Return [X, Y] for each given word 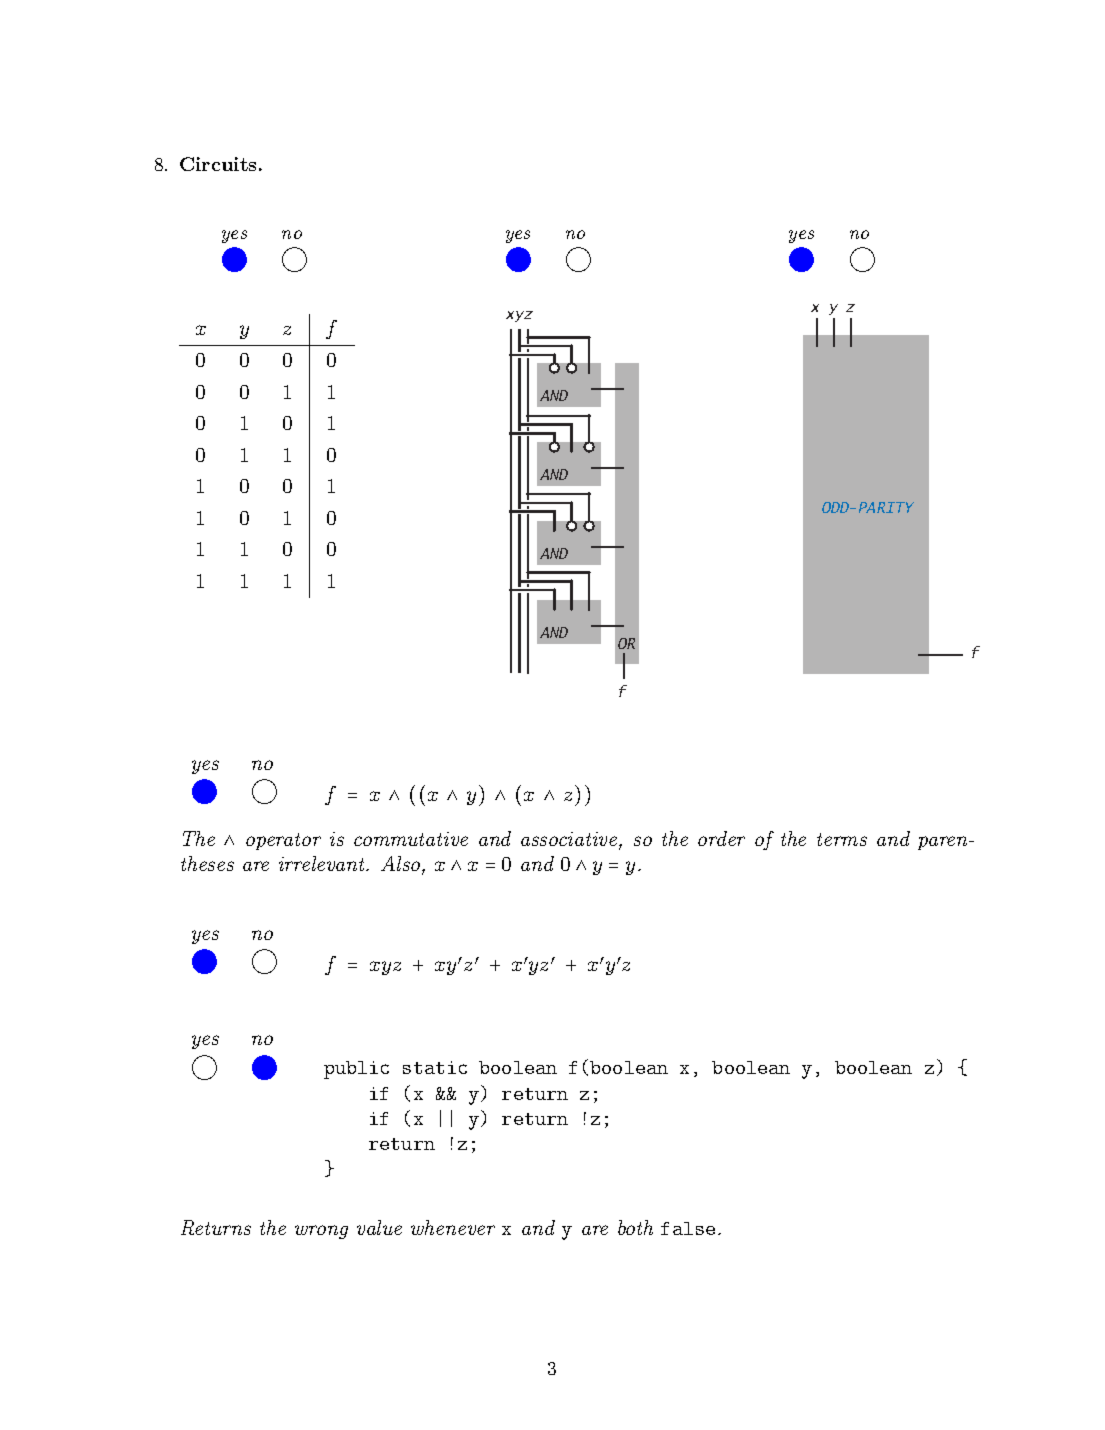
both [635, 1227]
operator [283, 841]
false [688, 1228]
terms [842, 839]
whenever [453, 1227]
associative [570, 840]
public [356, 1070]
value [379, 1227]
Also [402, 865]
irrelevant [323, 863]
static [435, 1067]
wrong [321, 1232]
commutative [411, 839]
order [721, 838]
